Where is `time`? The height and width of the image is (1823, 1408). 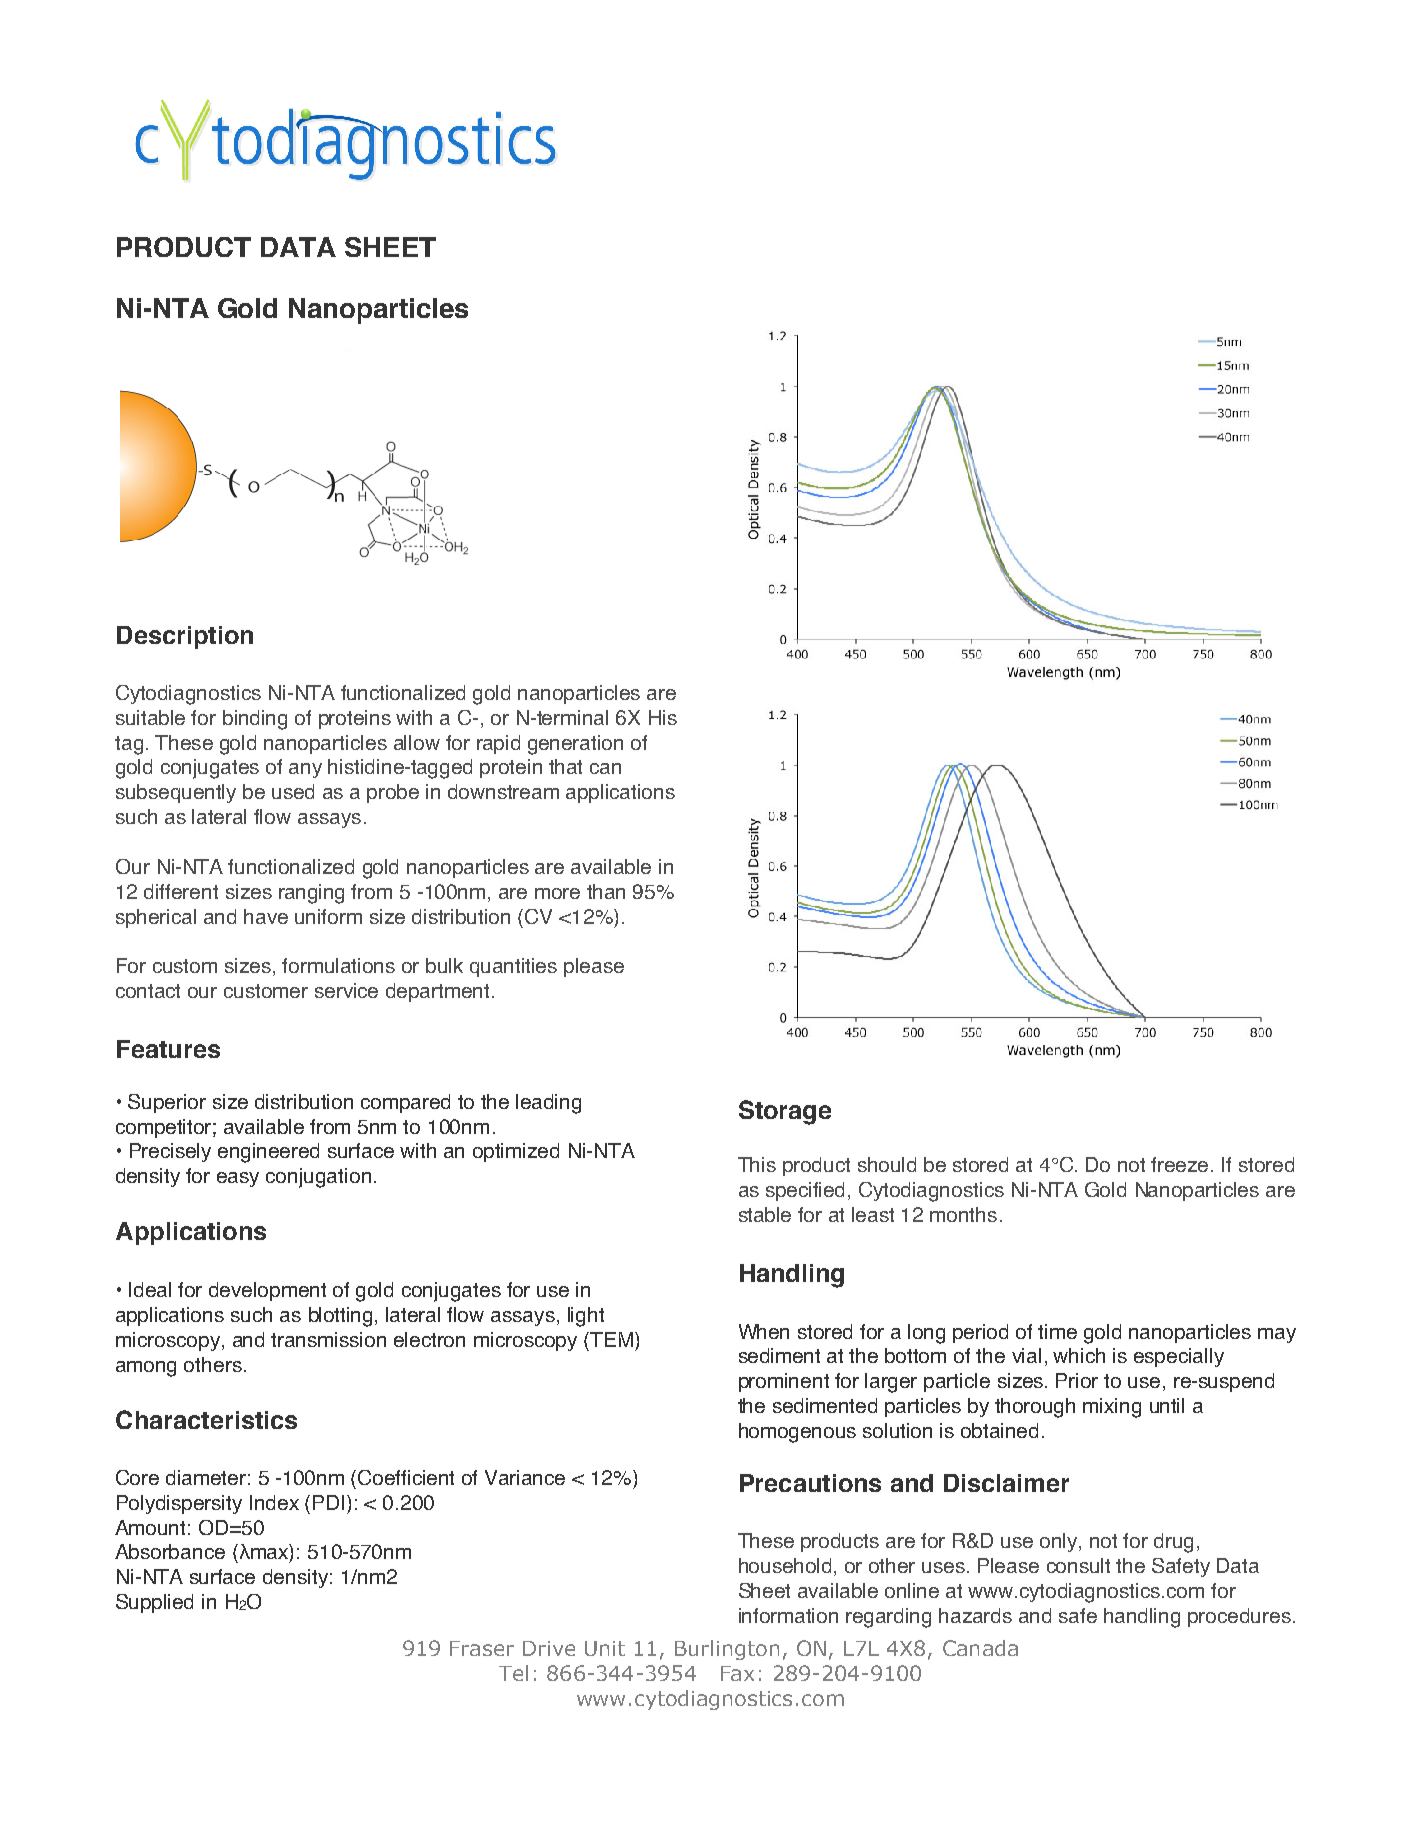
time is located at coordinates (1057, 1331).
